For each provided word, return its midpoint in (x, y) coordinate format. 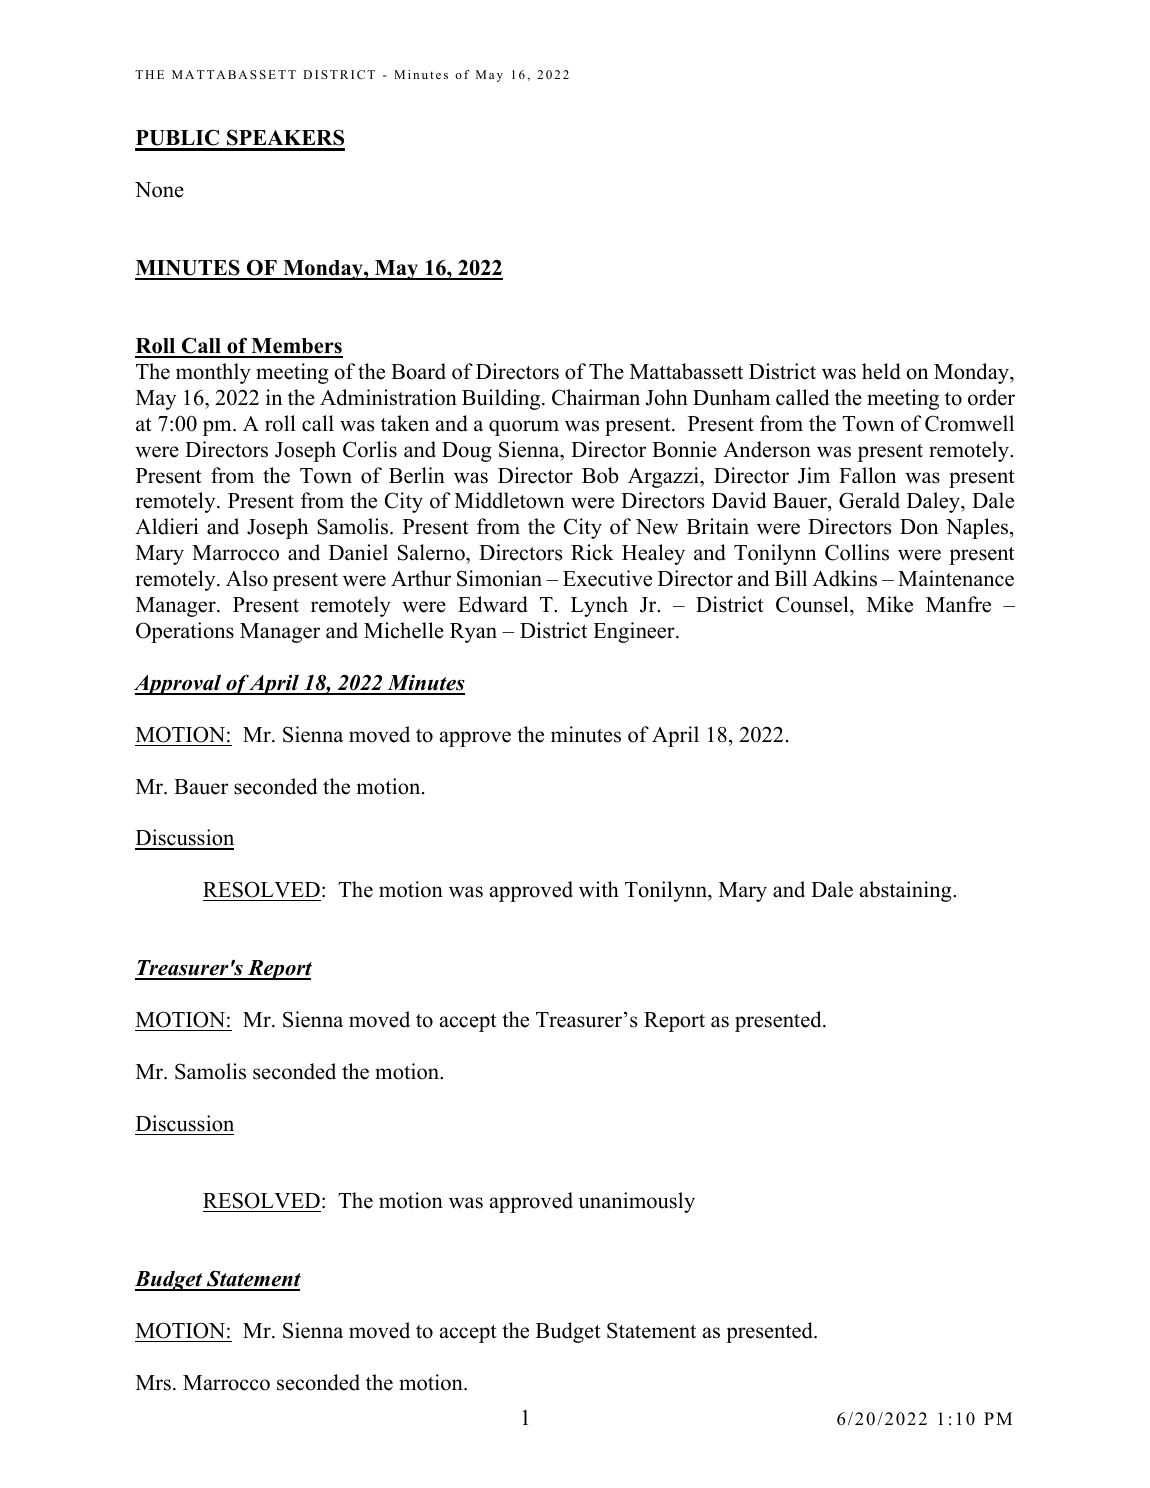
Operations (185, 632)
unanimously (637, 1202)
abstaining (907, 891)
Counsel (813, 604)
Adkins (845, 578)
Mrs (153, 1383)
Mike (890, 604)
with (599, 889)
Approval (179, 684)
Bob (600, 475)
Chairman (596, 397)
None (159, 190)
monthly (213, 373)
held (881, 371)
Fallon (867, 475)
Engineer (635, 632)
